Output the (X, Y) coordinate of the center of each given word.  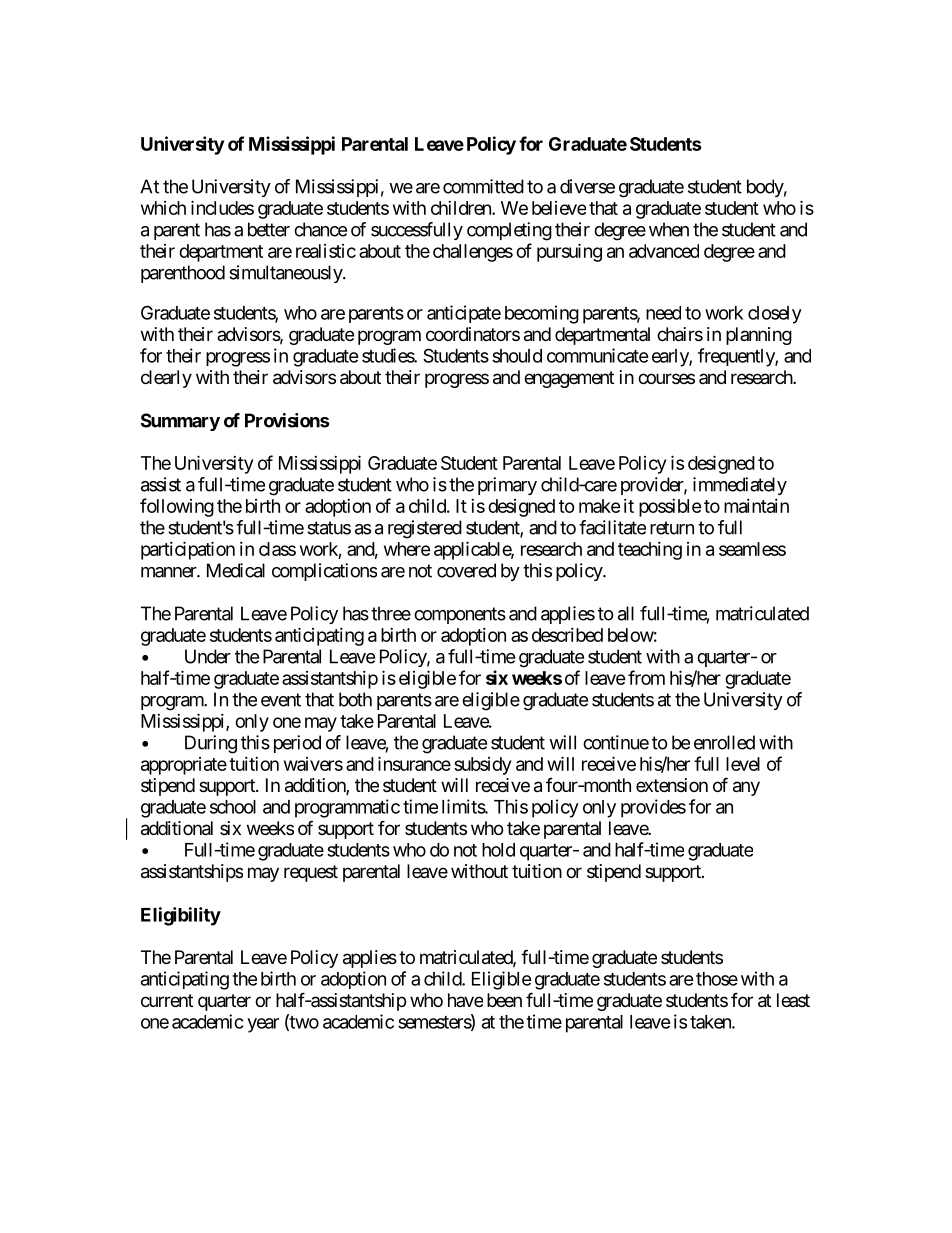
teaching (650, 551)
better (269, 229)
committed (483, 186)
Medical (236, 570)
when (669, 229)
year (263, 1025)
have (465, 1000)
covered (466, 570)
